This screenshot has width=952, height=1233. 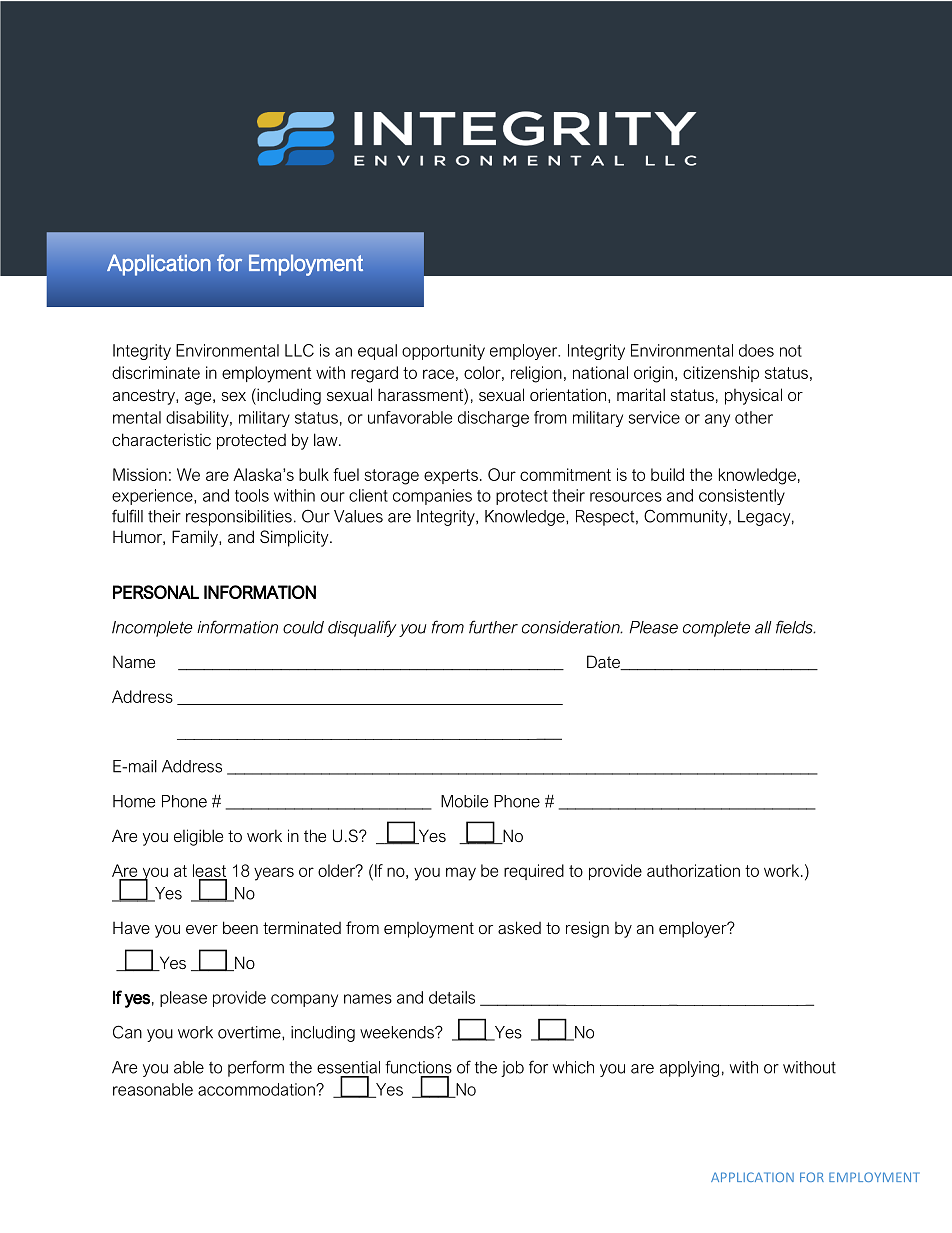 I want to click on applying, so click(x=689, y=1069).
